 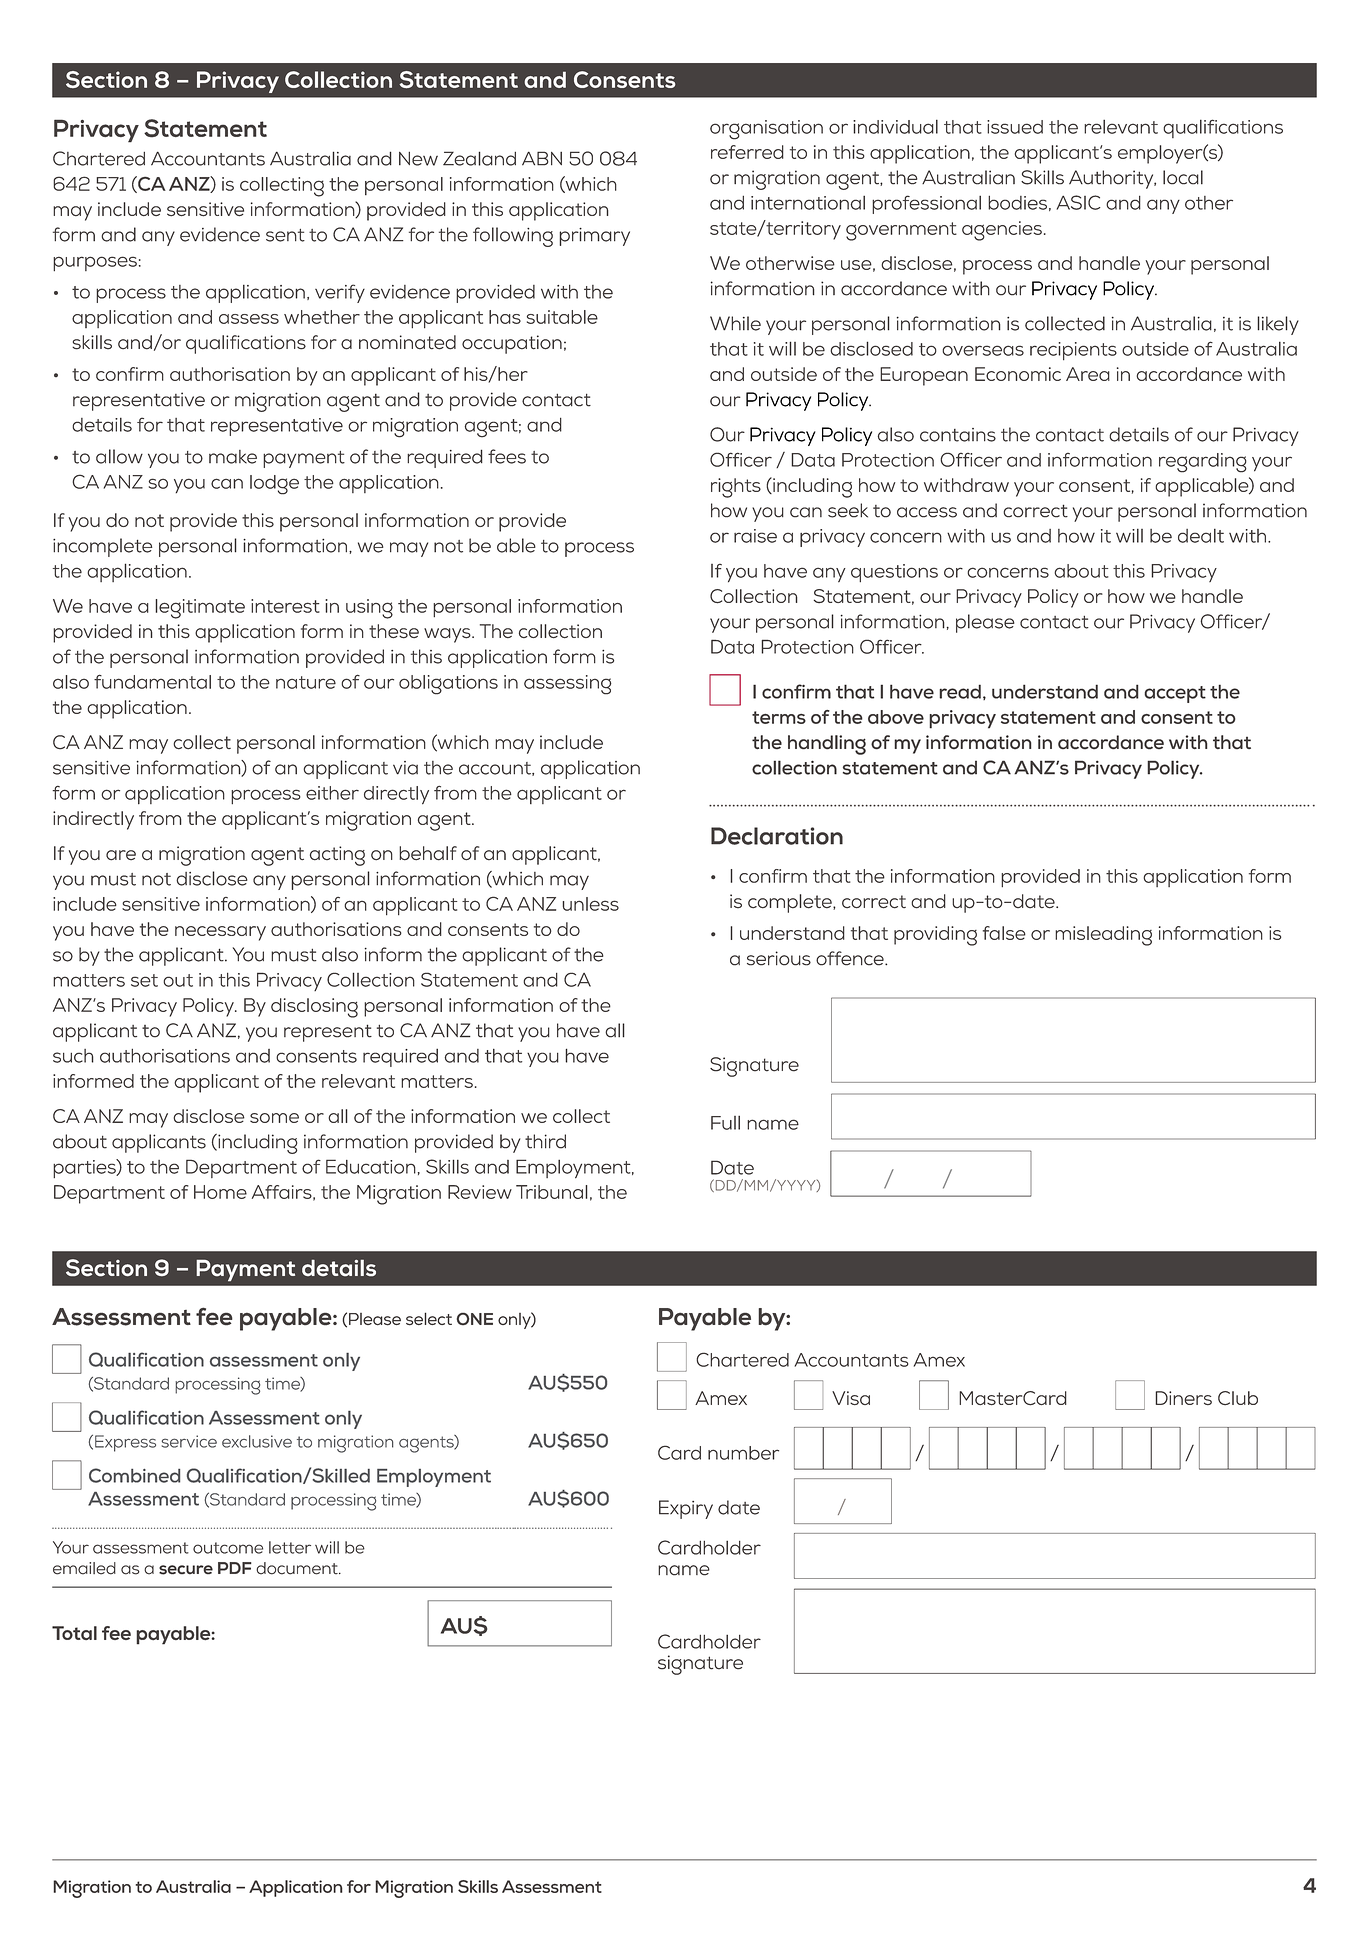 I want to click on necessary, so click(x=220, y=933).
